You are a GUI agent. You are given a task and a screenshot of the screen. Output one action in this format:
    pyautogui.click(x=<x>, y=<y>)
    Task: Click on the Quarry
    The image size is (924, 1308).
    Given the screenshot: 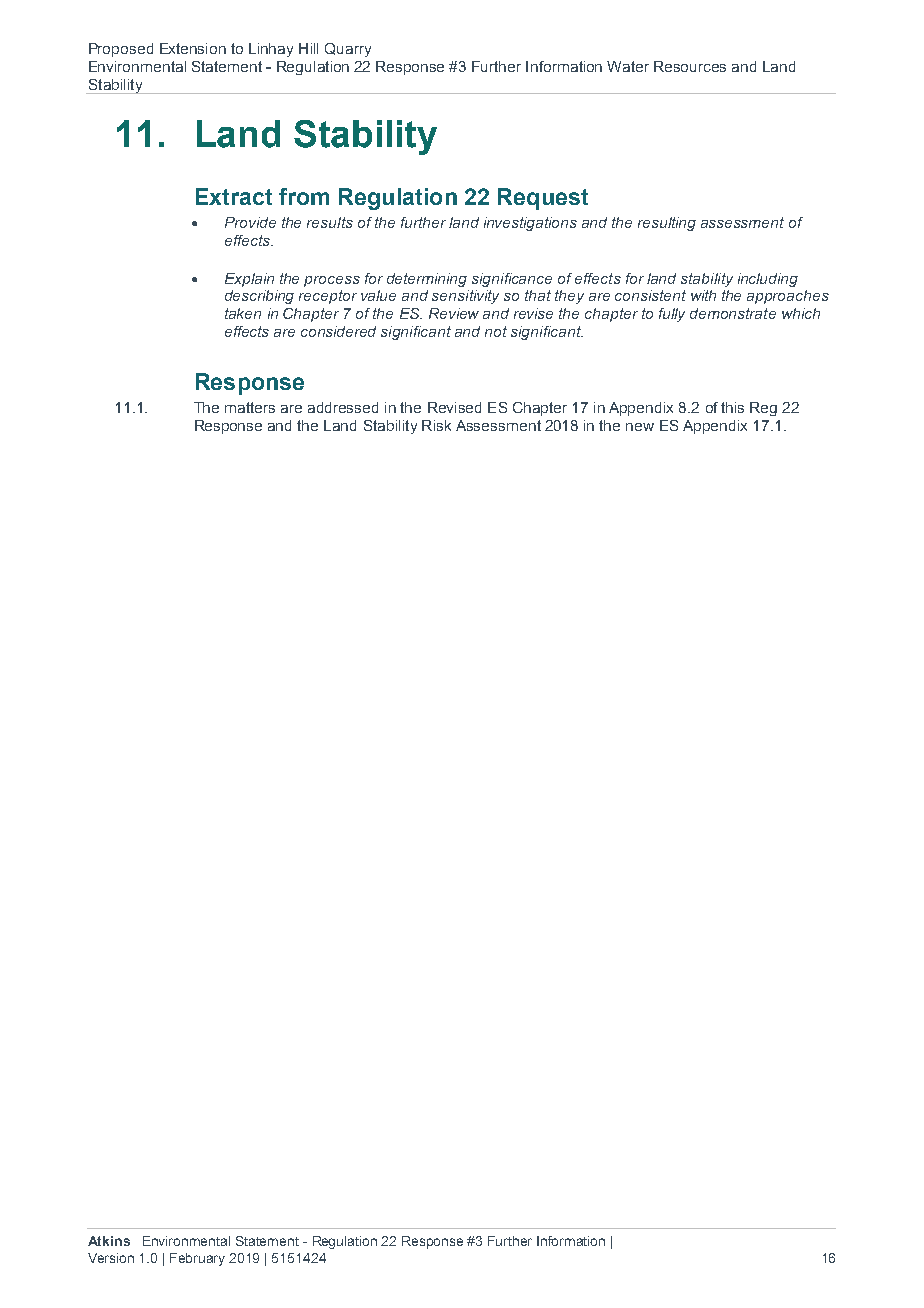 What is the action you would take?
    pyautogui.click(x=348, y=50)
